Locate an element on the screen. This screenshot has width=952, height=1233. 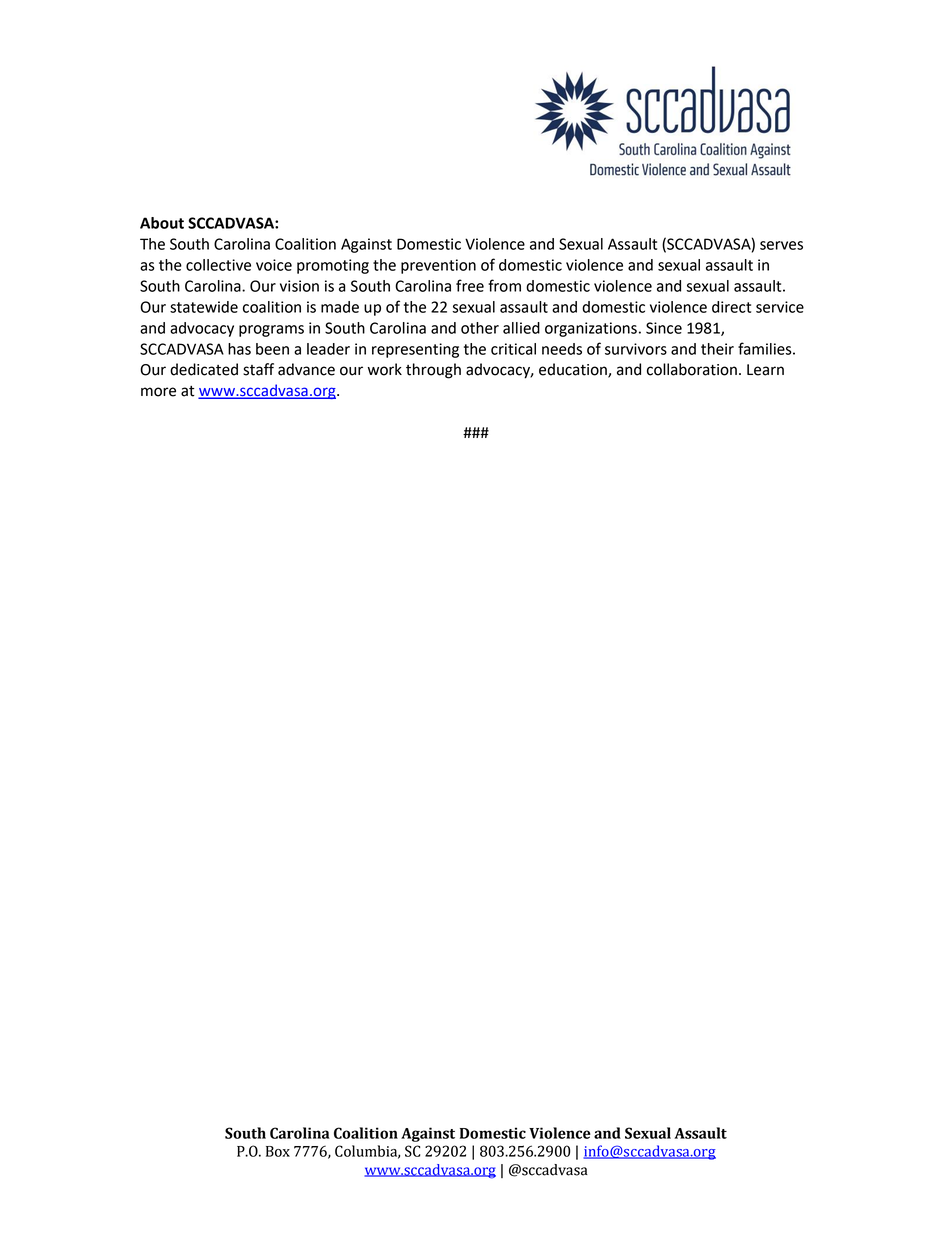
work is located at coordinates (385, 369).
